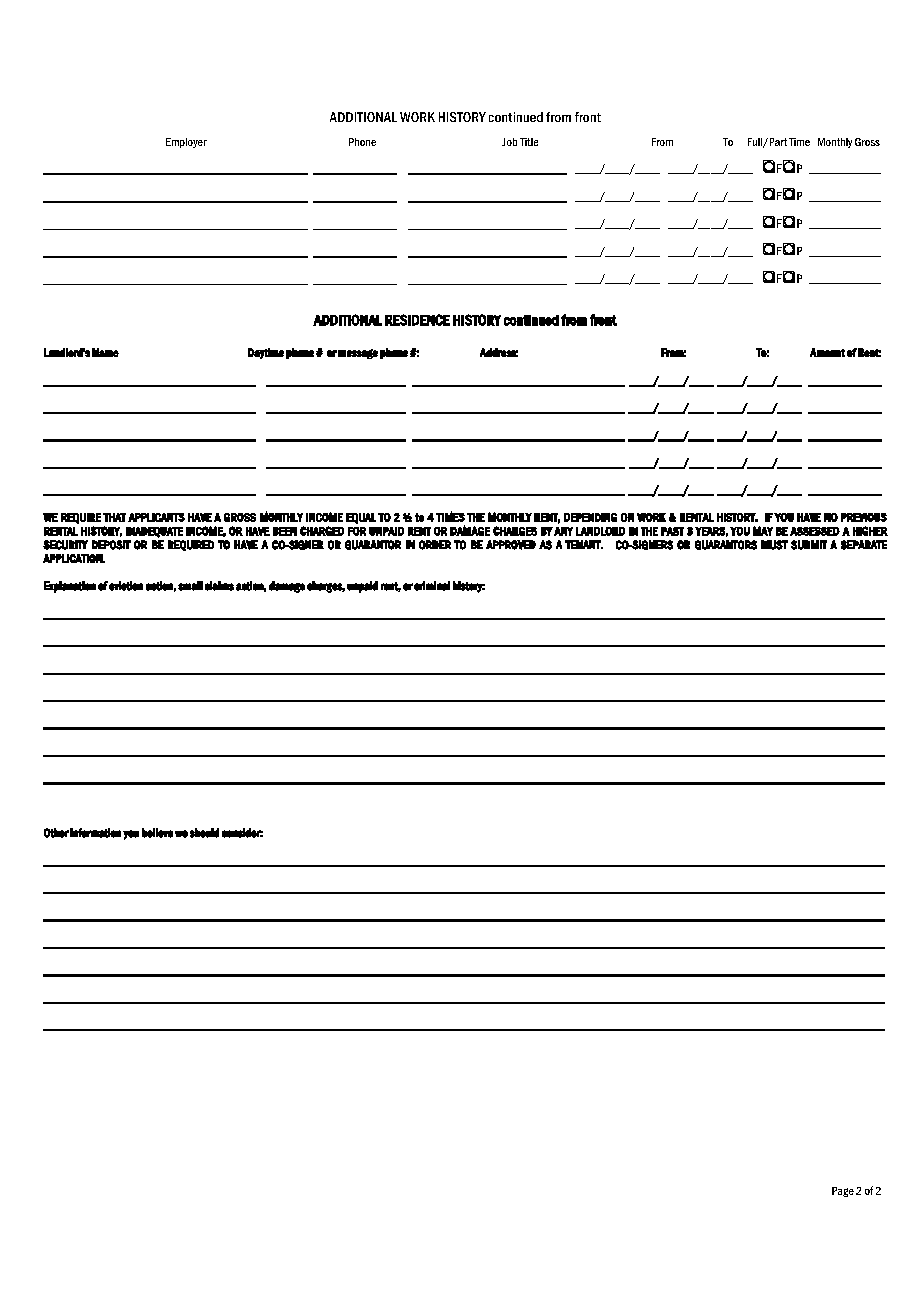  Describe the element at coordinates (358, 354) in the screenshot. I see `message` at that location.
